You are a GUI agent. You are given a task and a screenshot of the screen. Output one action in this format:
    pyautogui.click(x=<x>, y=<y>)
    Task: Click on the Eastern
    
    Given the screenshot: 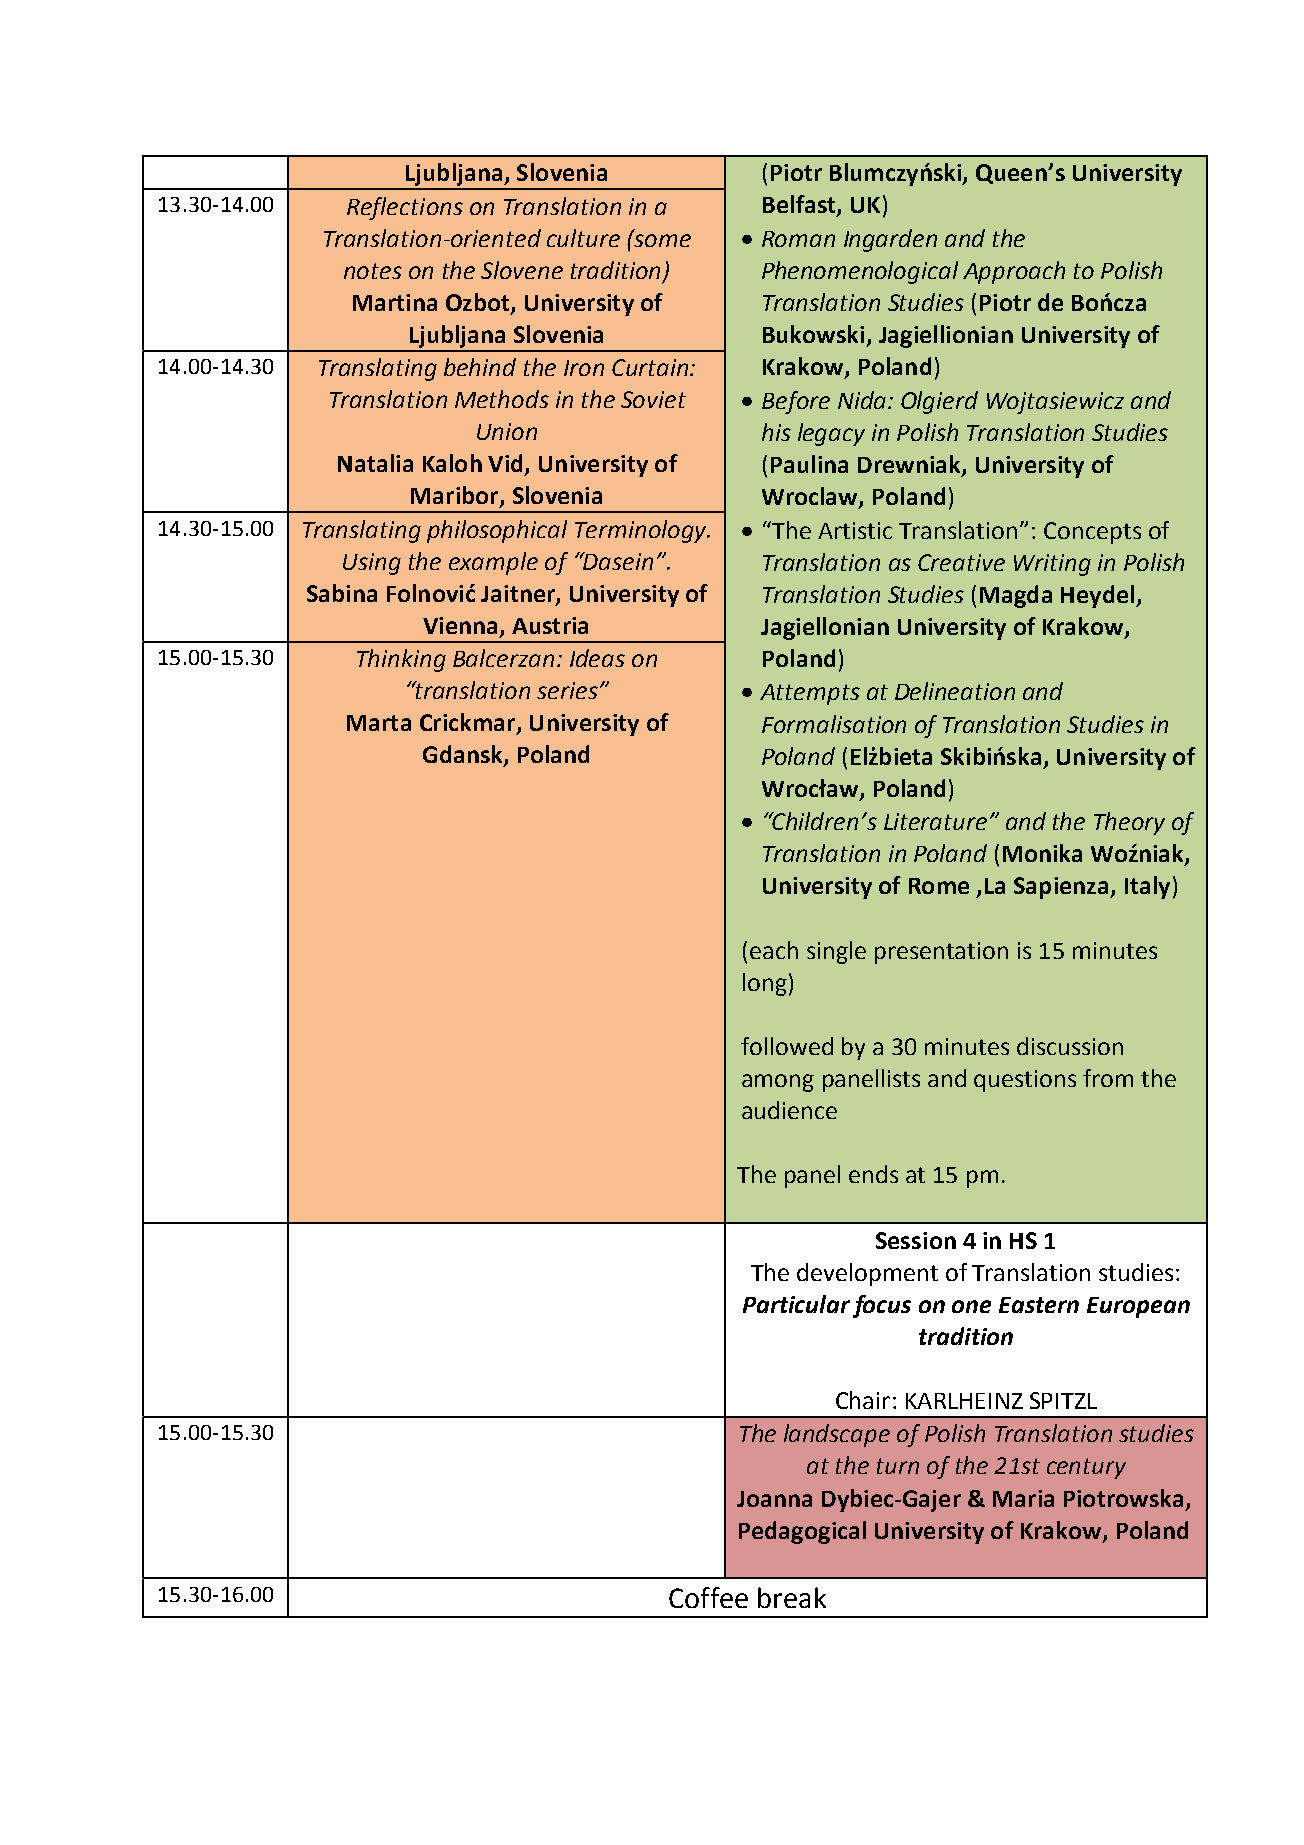 What is the action you would take?
    pyautogui.click(x=1039, y=1305)
